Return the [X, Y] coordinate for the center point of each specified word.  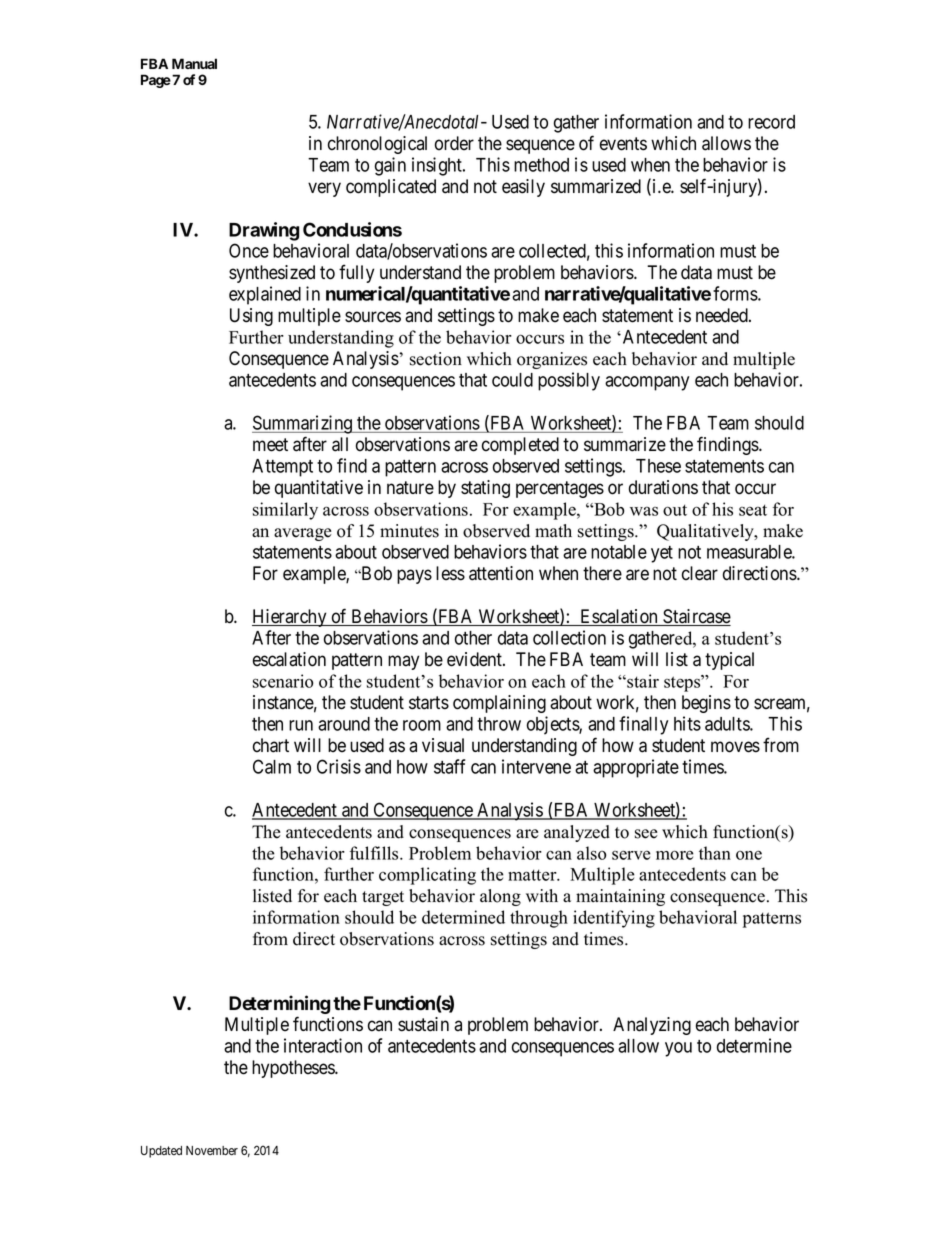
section [436, 359]
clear [700, 573]
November [212, 1150]
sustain [423, 1024]
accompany [647, 383]
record [771, 122]
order [454, 143]
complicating [427, 876]
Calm [272, 766]
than [715, 853]
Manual [194, 63]
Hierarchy [290, 618]
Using [251, 317]
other [473, 638]
